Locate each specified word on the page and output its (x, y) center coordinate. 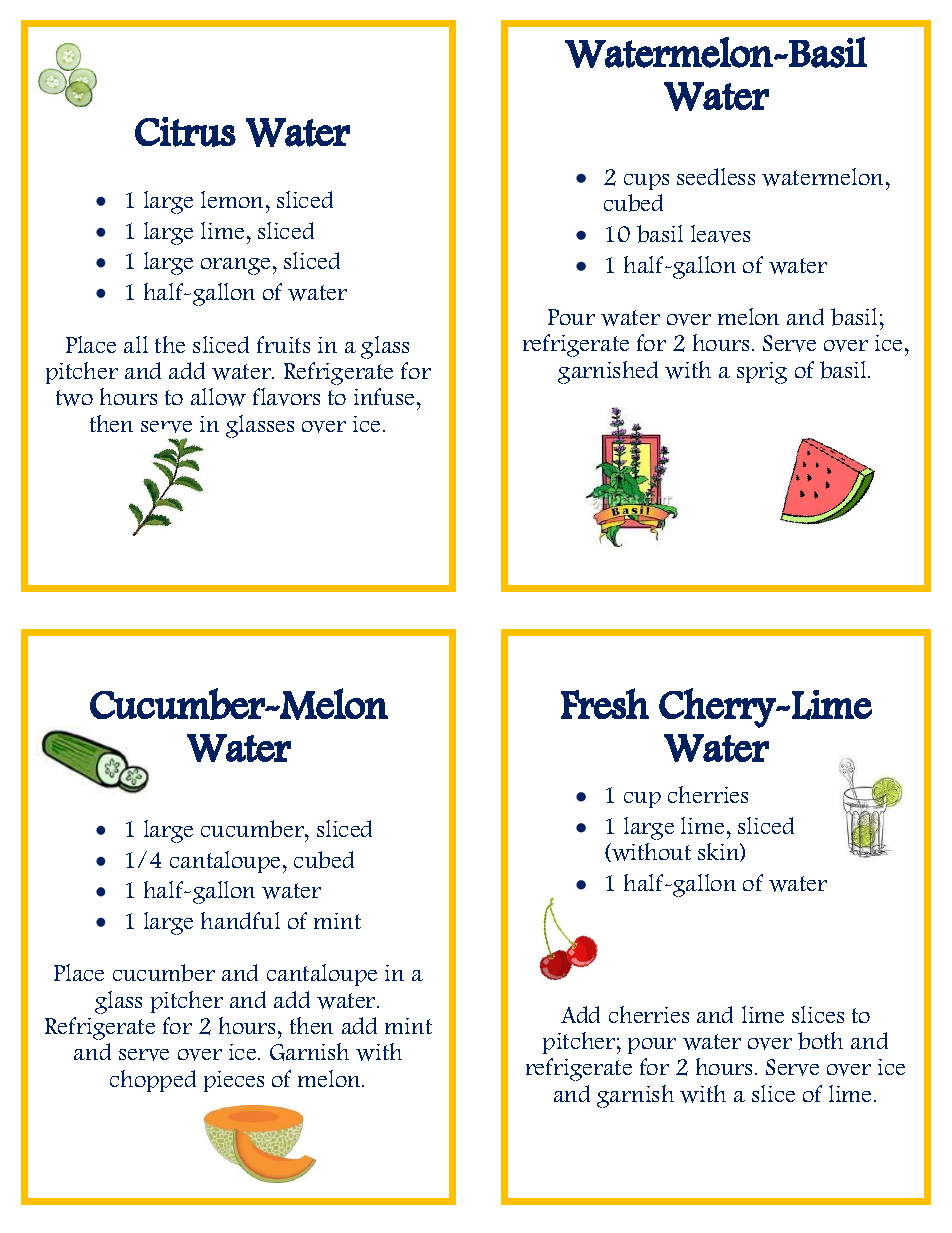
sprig (762, 373)
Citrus (185, 132)
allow (218, 397)
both (820, 1041)
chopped (153, 1081)
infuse (384, 396)
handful (240, 920)
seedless (716, 176)
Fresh (605, 703)
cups (646, 182)
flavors (286, 397)
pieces (234, 1081)
